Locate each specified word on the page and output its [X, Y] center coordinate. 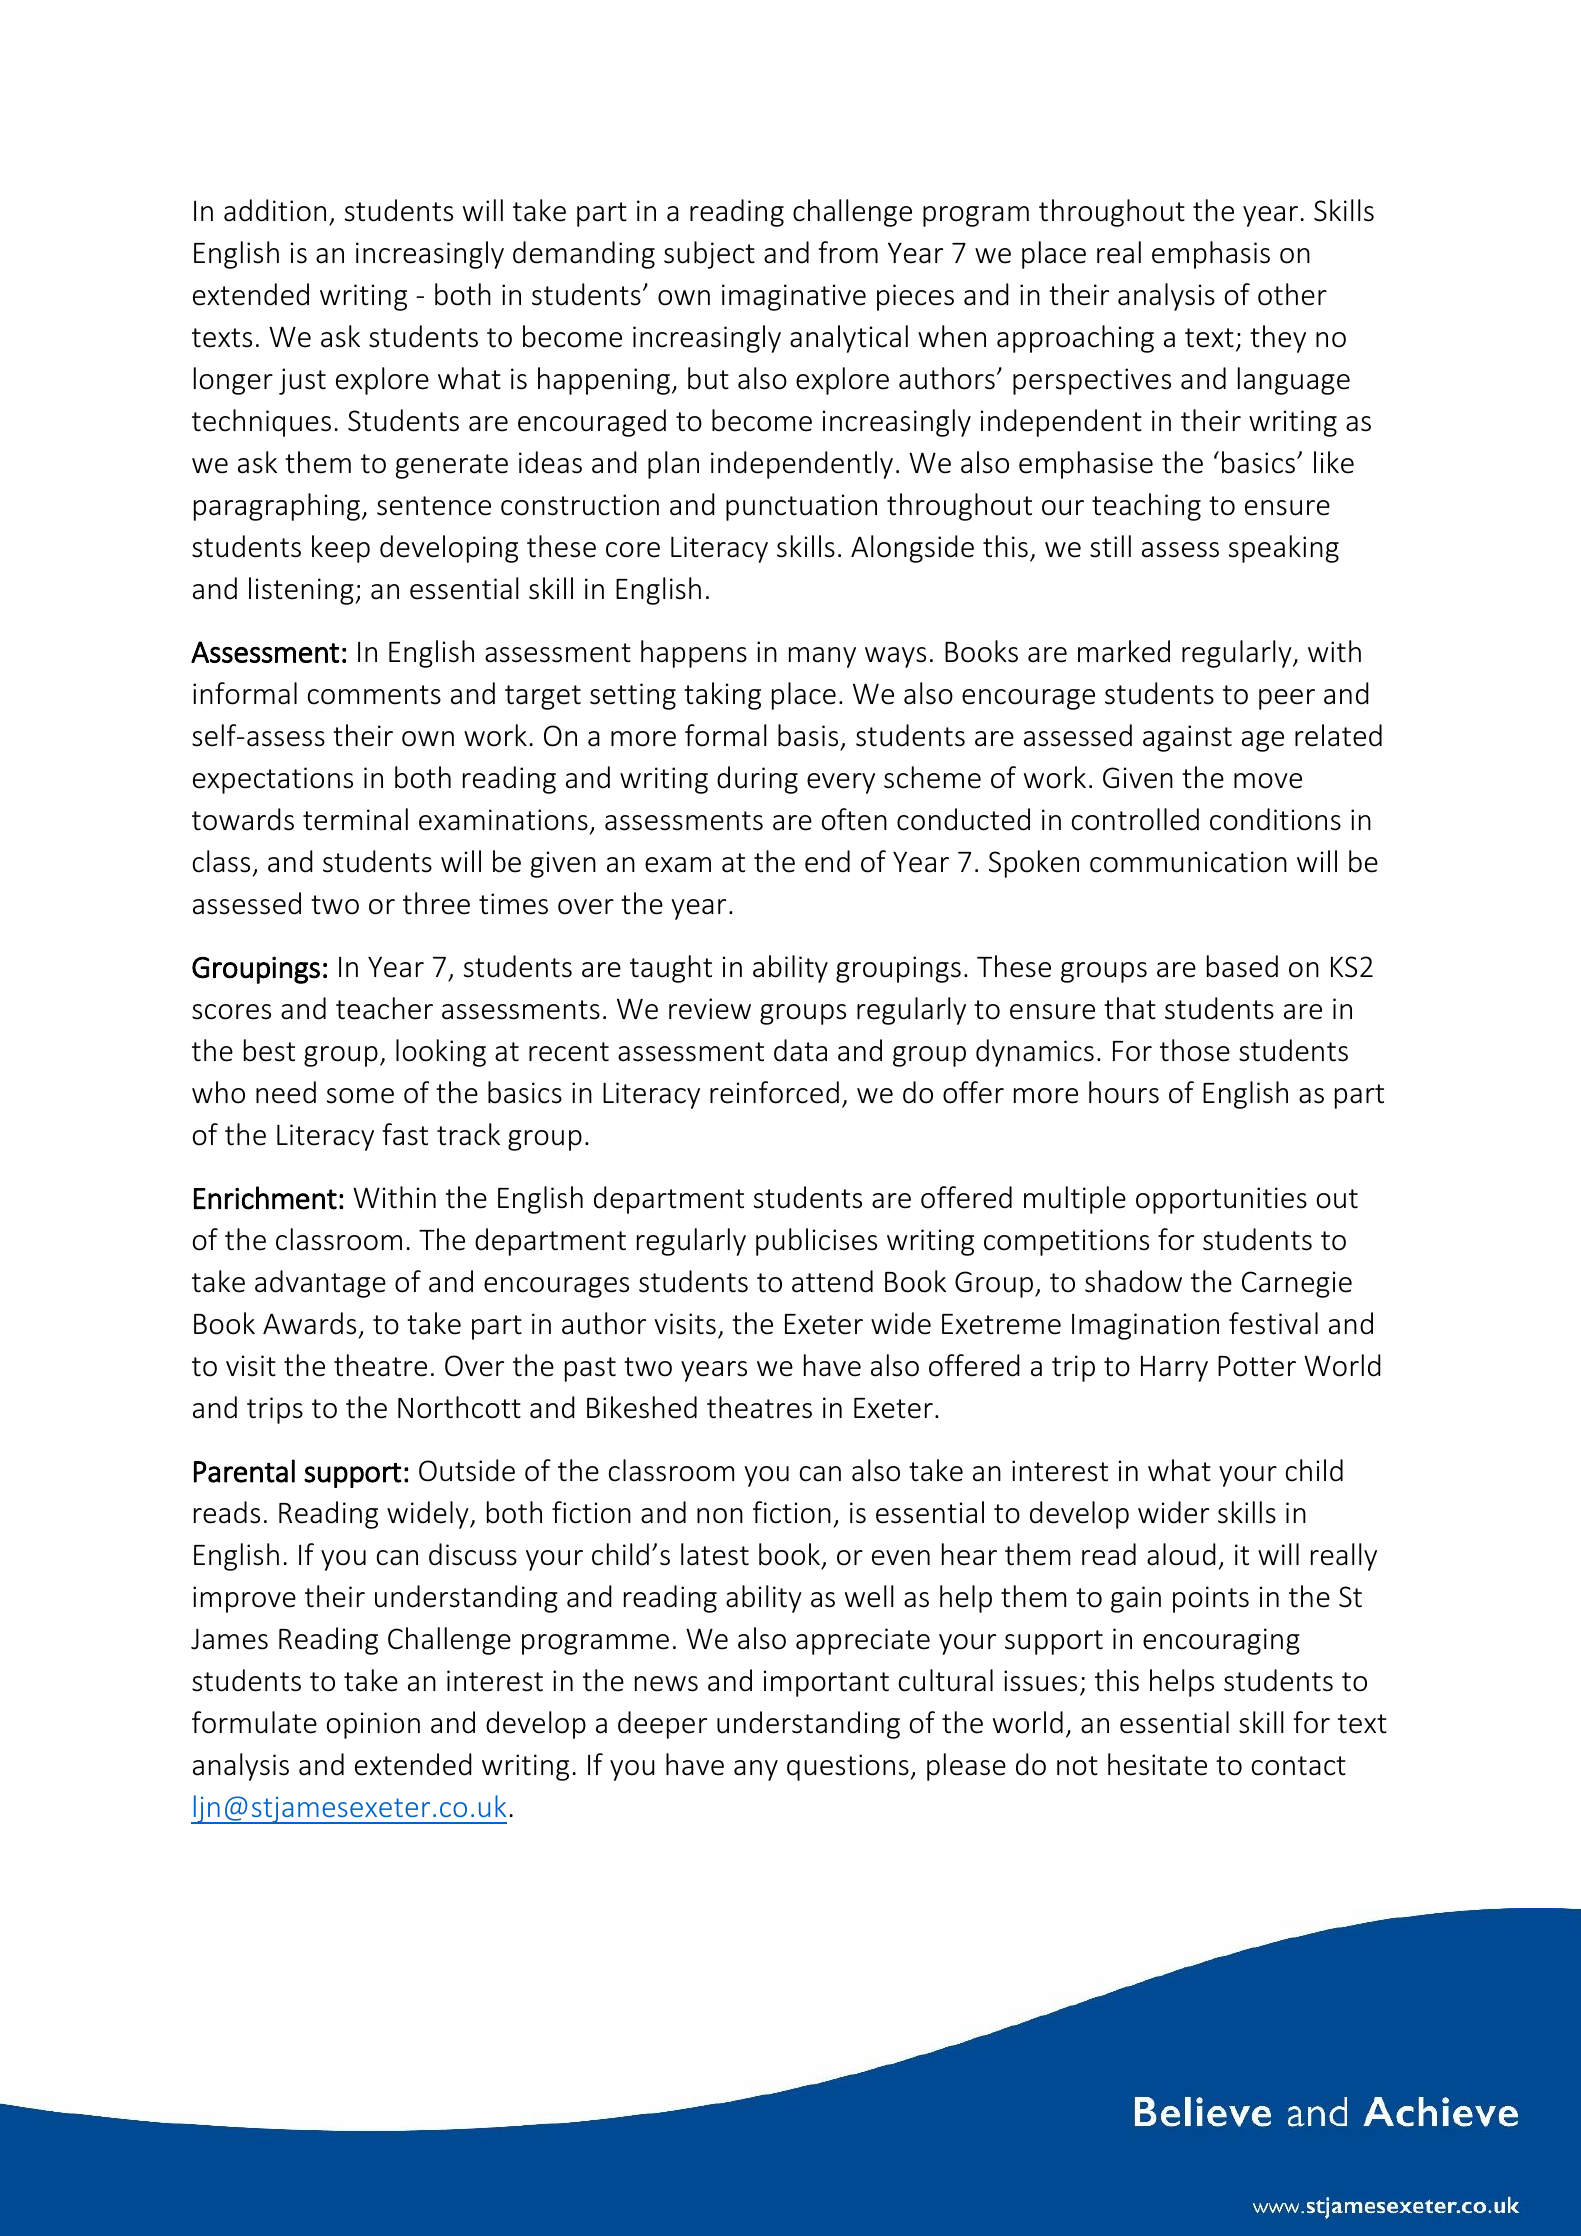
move [1268, 781]
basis [808, 735]
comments [374, 695]
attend [832, 1281]
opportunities [1221, 1200]
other [1292, 294]
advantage [320, 1284]
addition [275, 210]
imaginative [794, 297]
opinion [373, 1725]
